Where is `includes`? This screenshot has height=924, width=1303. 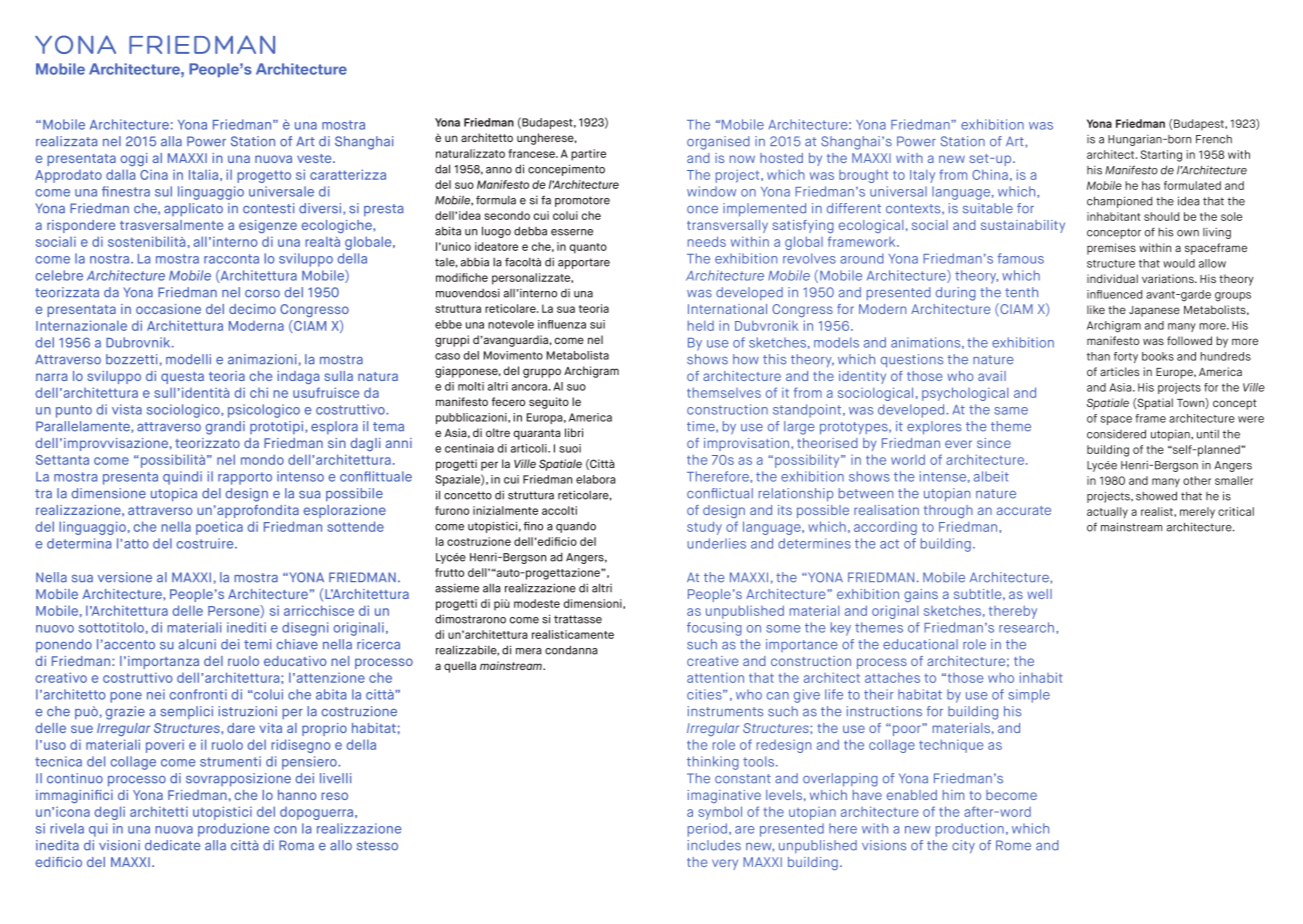
includes is located at coordinates (714, 845).
